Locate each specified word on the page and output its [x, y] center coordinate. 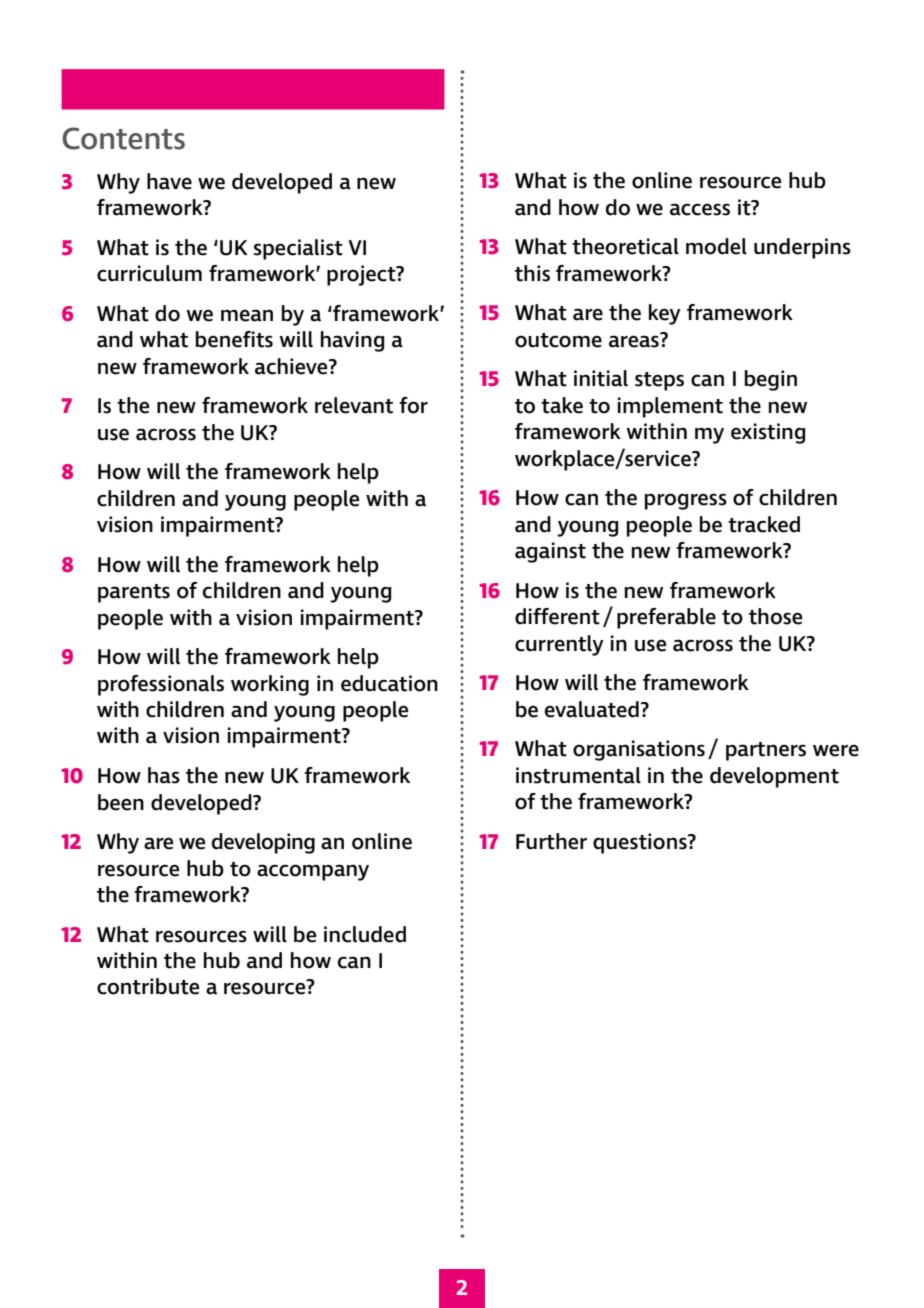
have [169, 181]
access [700, 209]
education [389, 683]
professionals [161, 685]
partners [766, 751]
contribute [148, 986]
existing [768, 433]
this [532, 273]
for [413, 405]
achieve [292, 366]
